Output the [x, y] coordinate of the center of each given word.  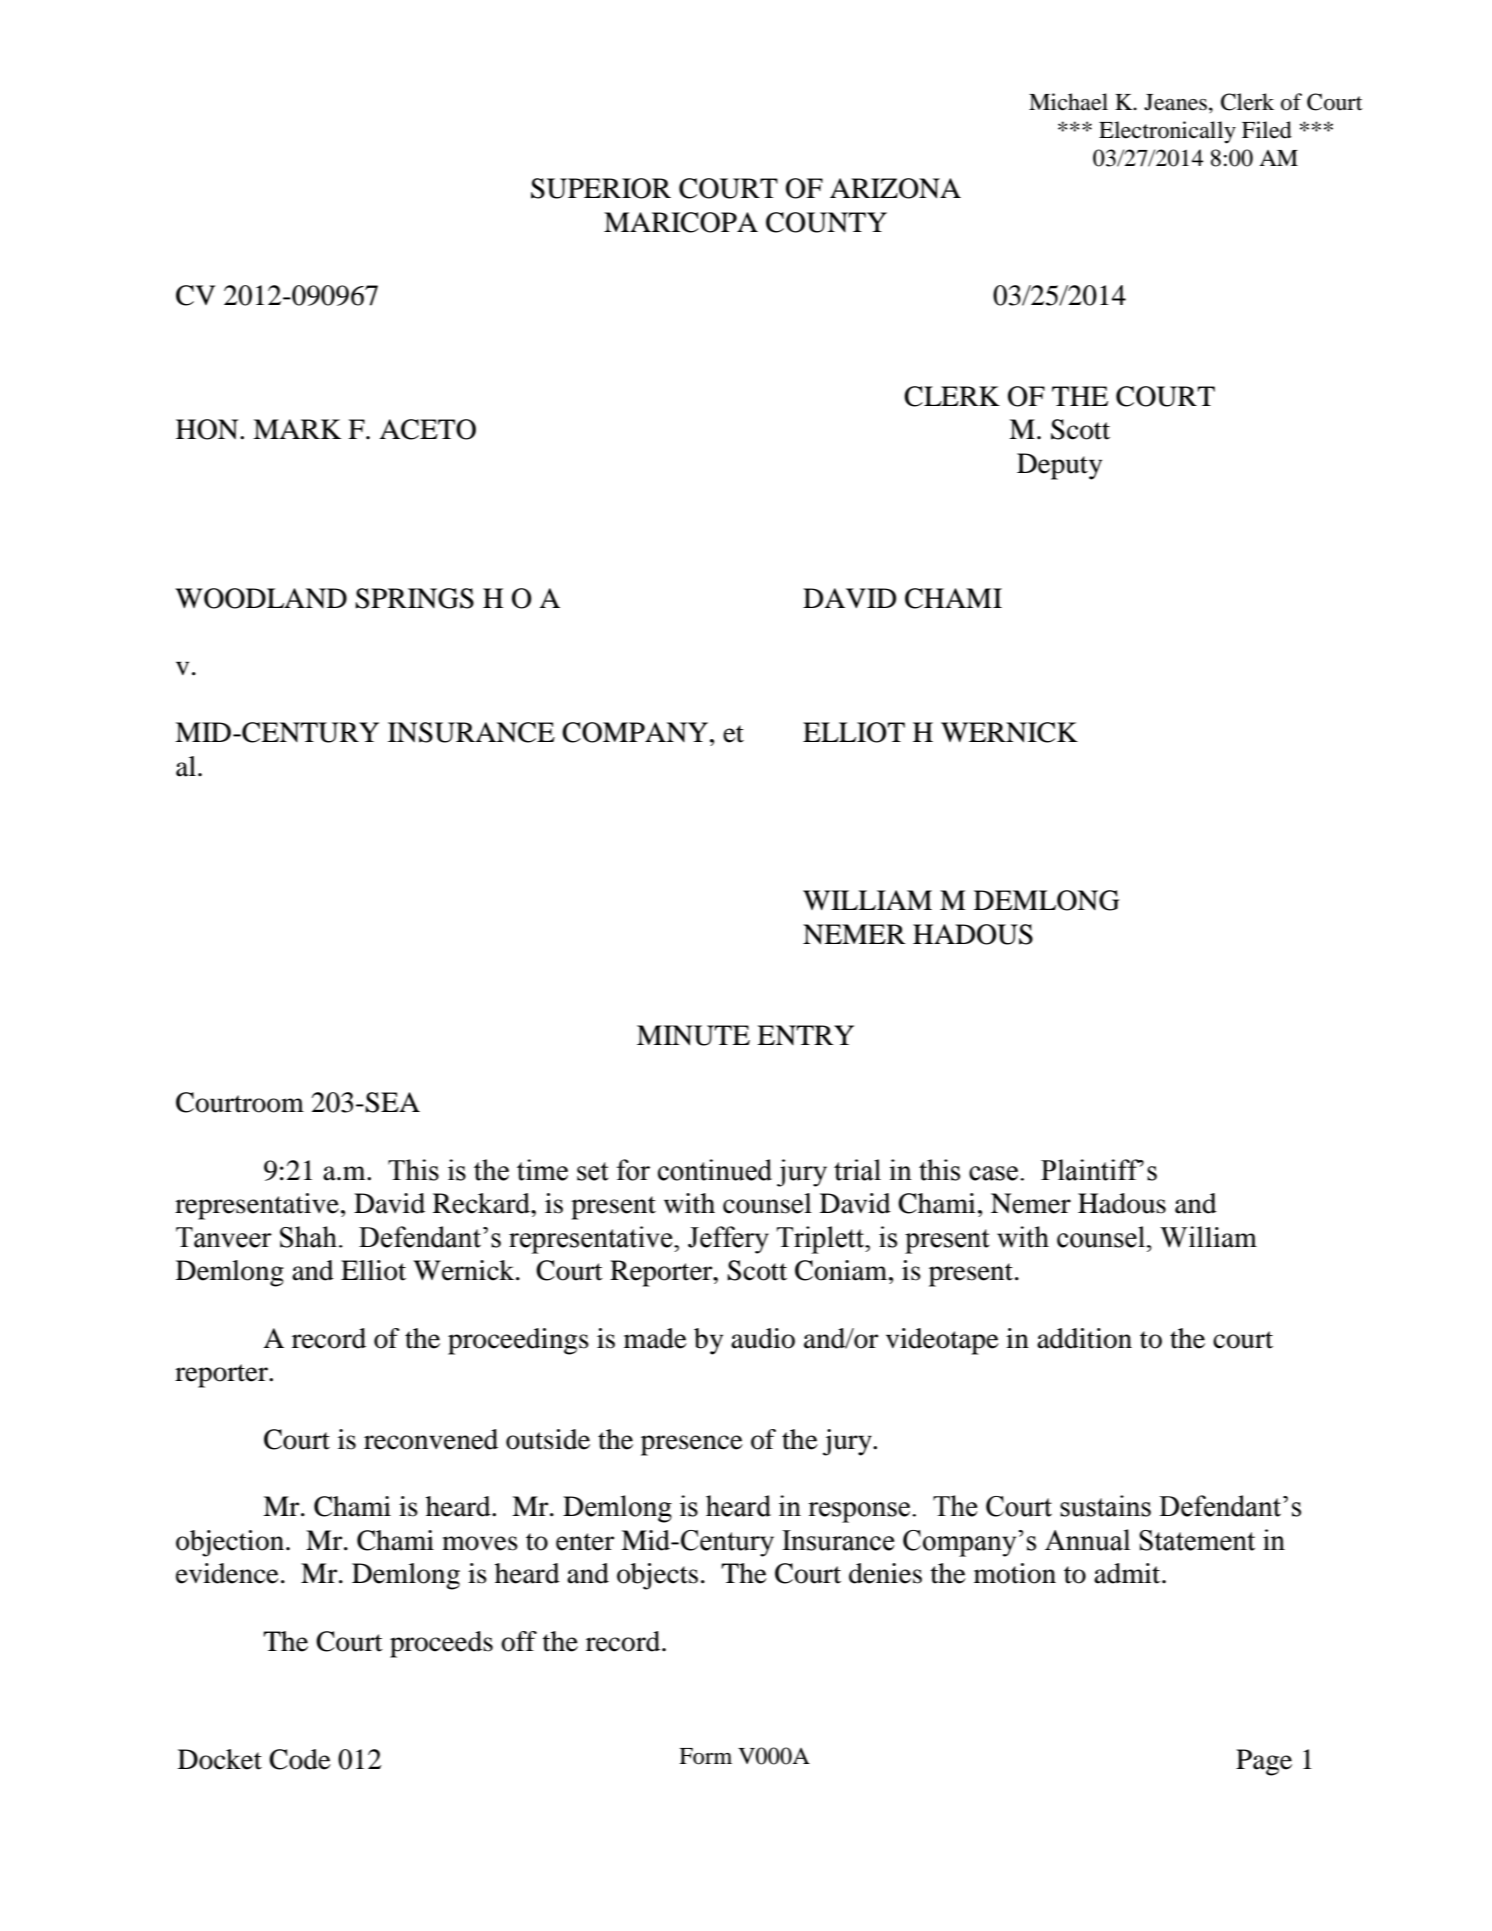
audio [763, 1338]
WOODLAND [261, 598]
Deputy [1059, 466]
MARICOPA [681, 222]
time [542, 1170]
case [995, 1173]
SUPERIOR [601, 188]
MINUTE [693, 1035]
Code [300, 1759]
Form [705, 1756]
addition [1084, 1338]
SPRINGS [414, 598]
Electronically [1167, 132]
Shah [308, 1237]
